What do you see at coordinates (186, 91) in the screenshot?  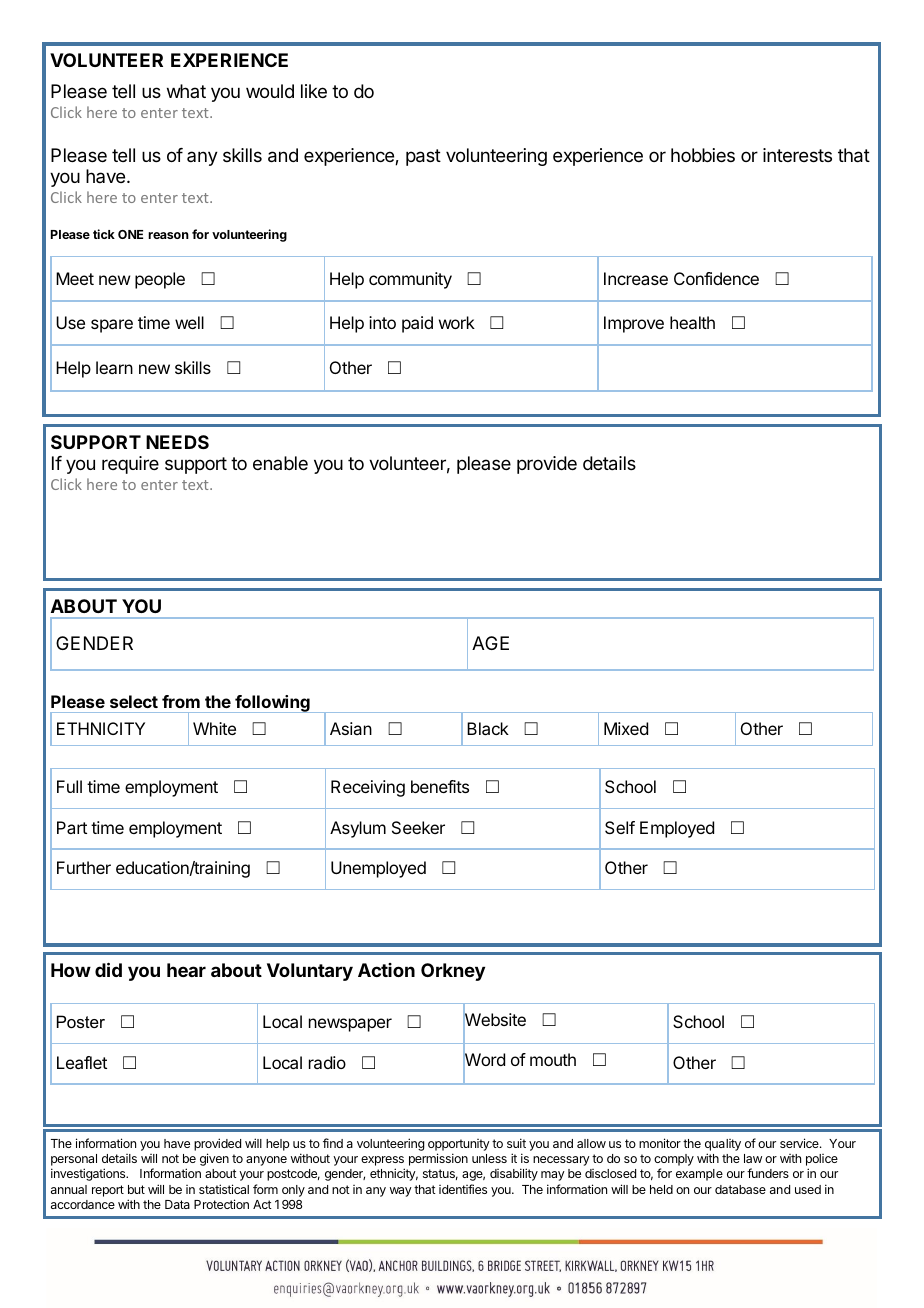 I see `what` at bounding box center [186, 91].
